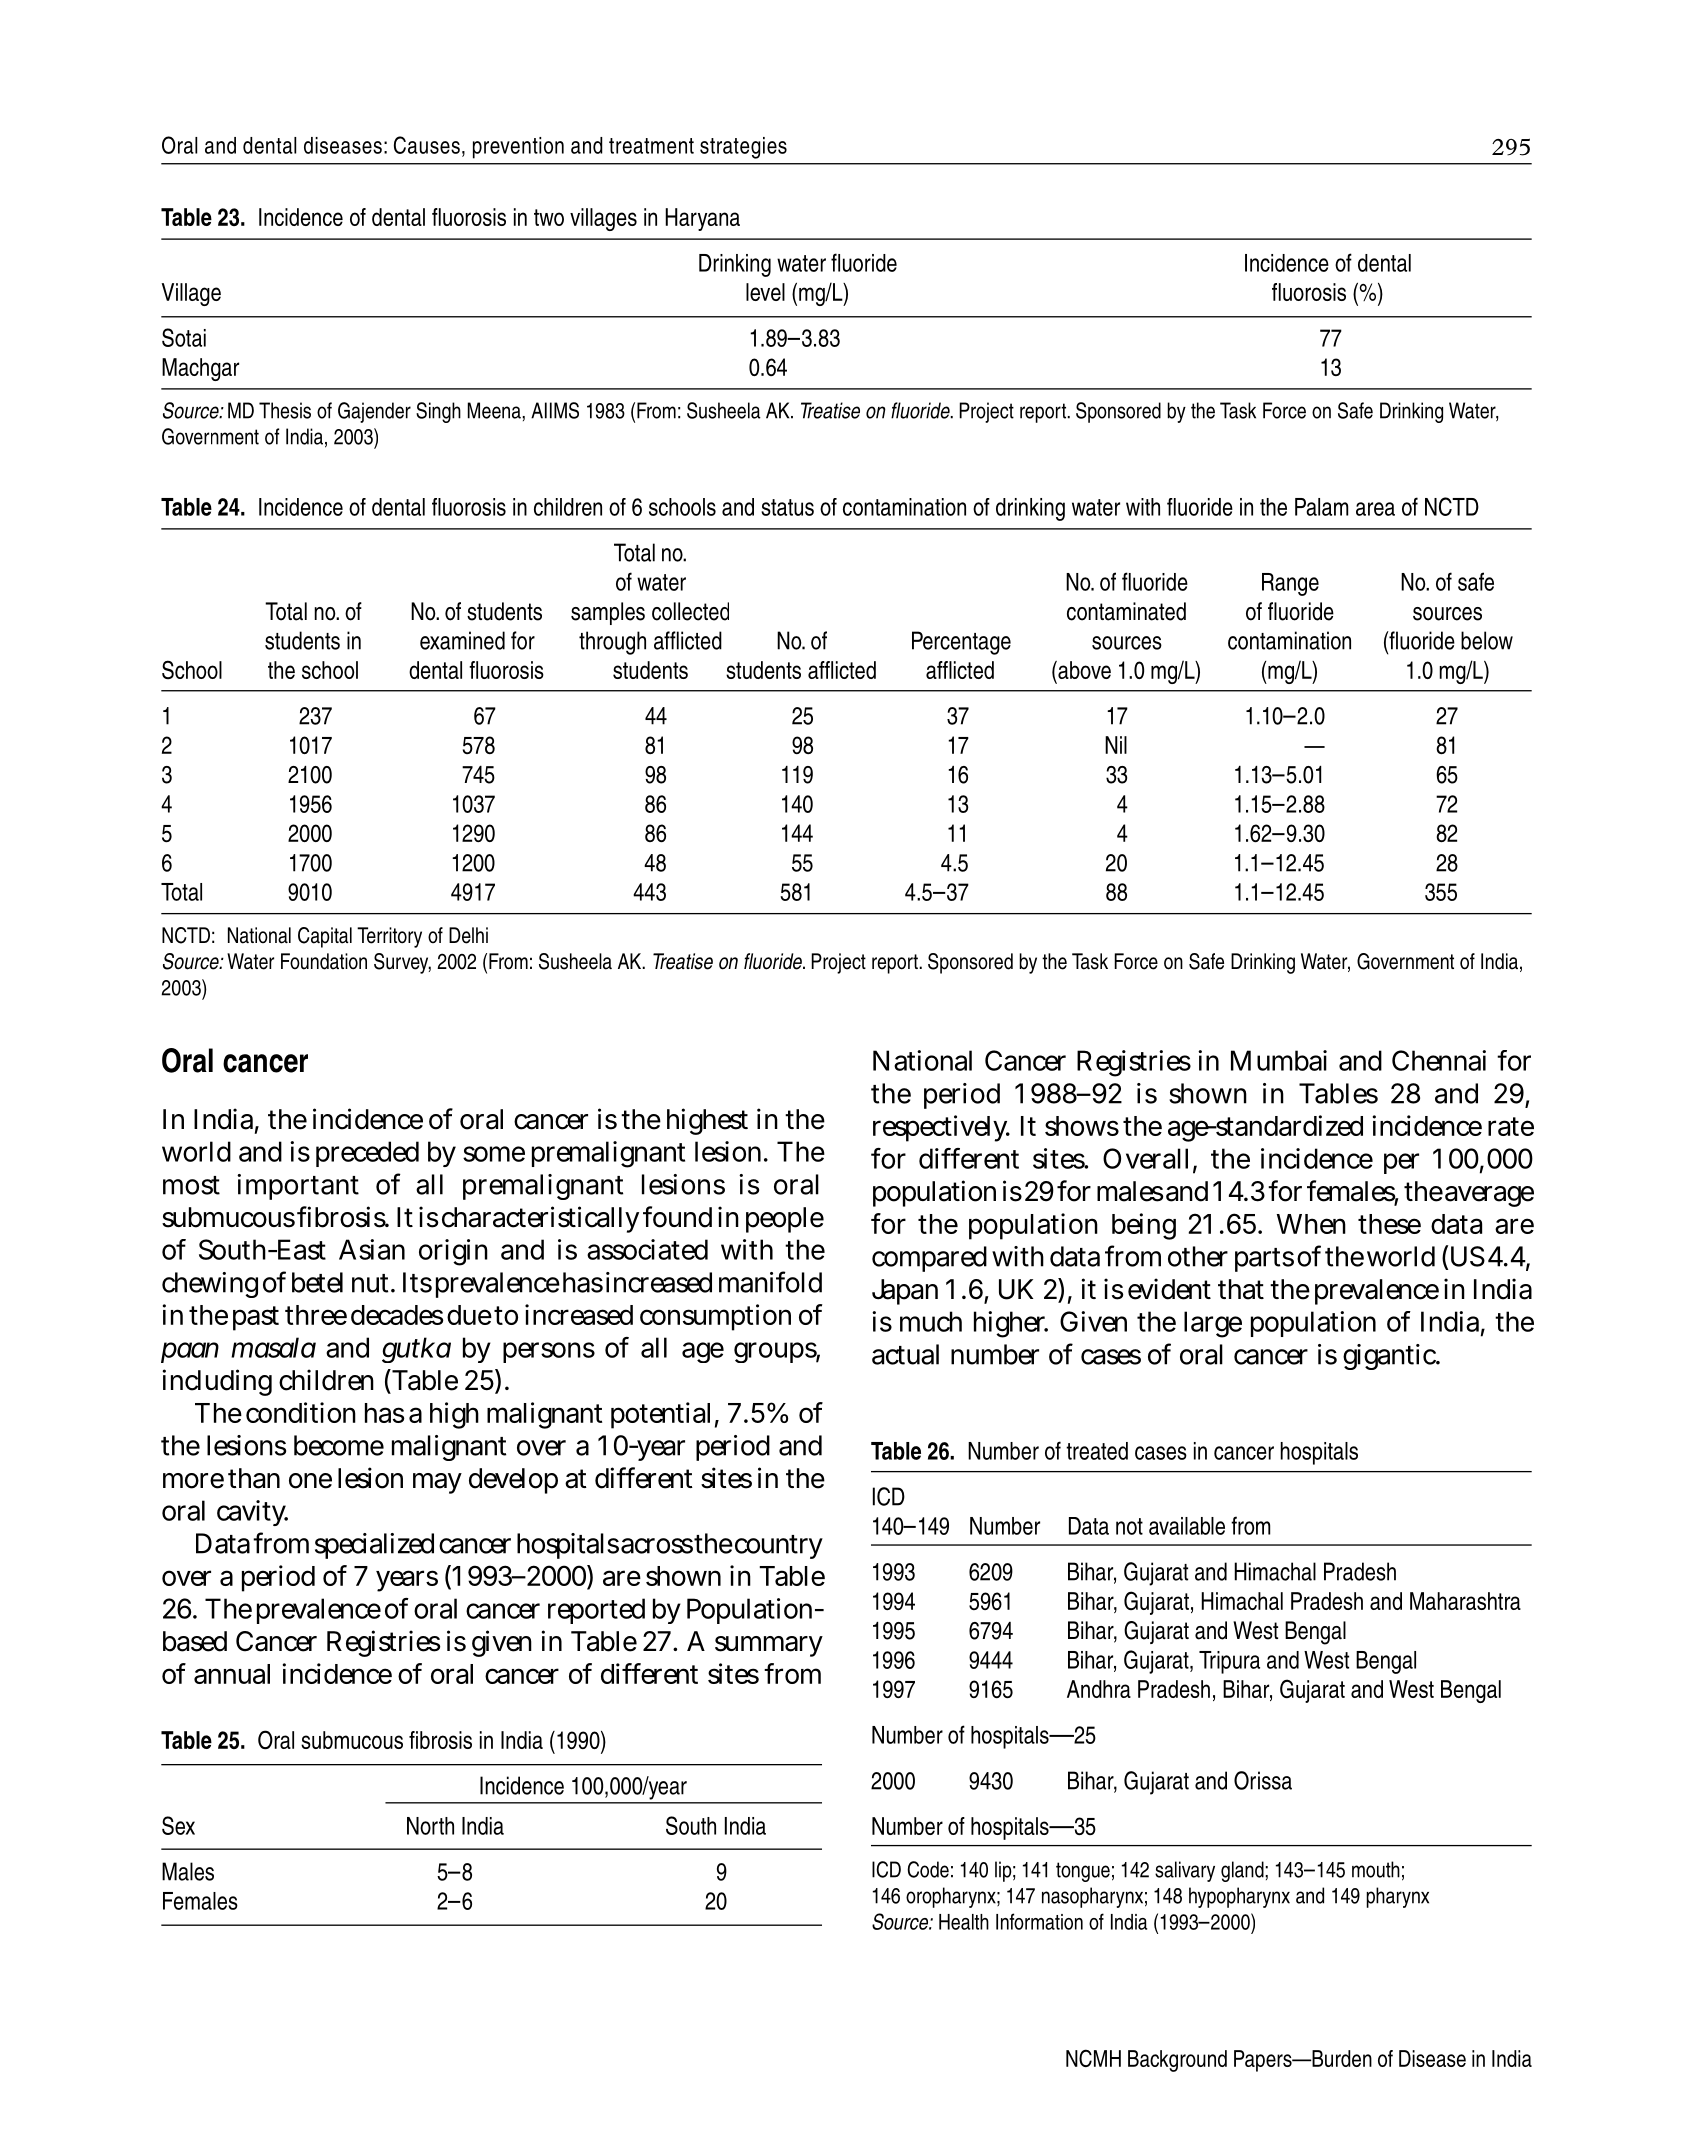 The image size is (1693, 2155). Describe the element at coordinates (427, 145) in the screenshot. I see `Causes` at that location.
